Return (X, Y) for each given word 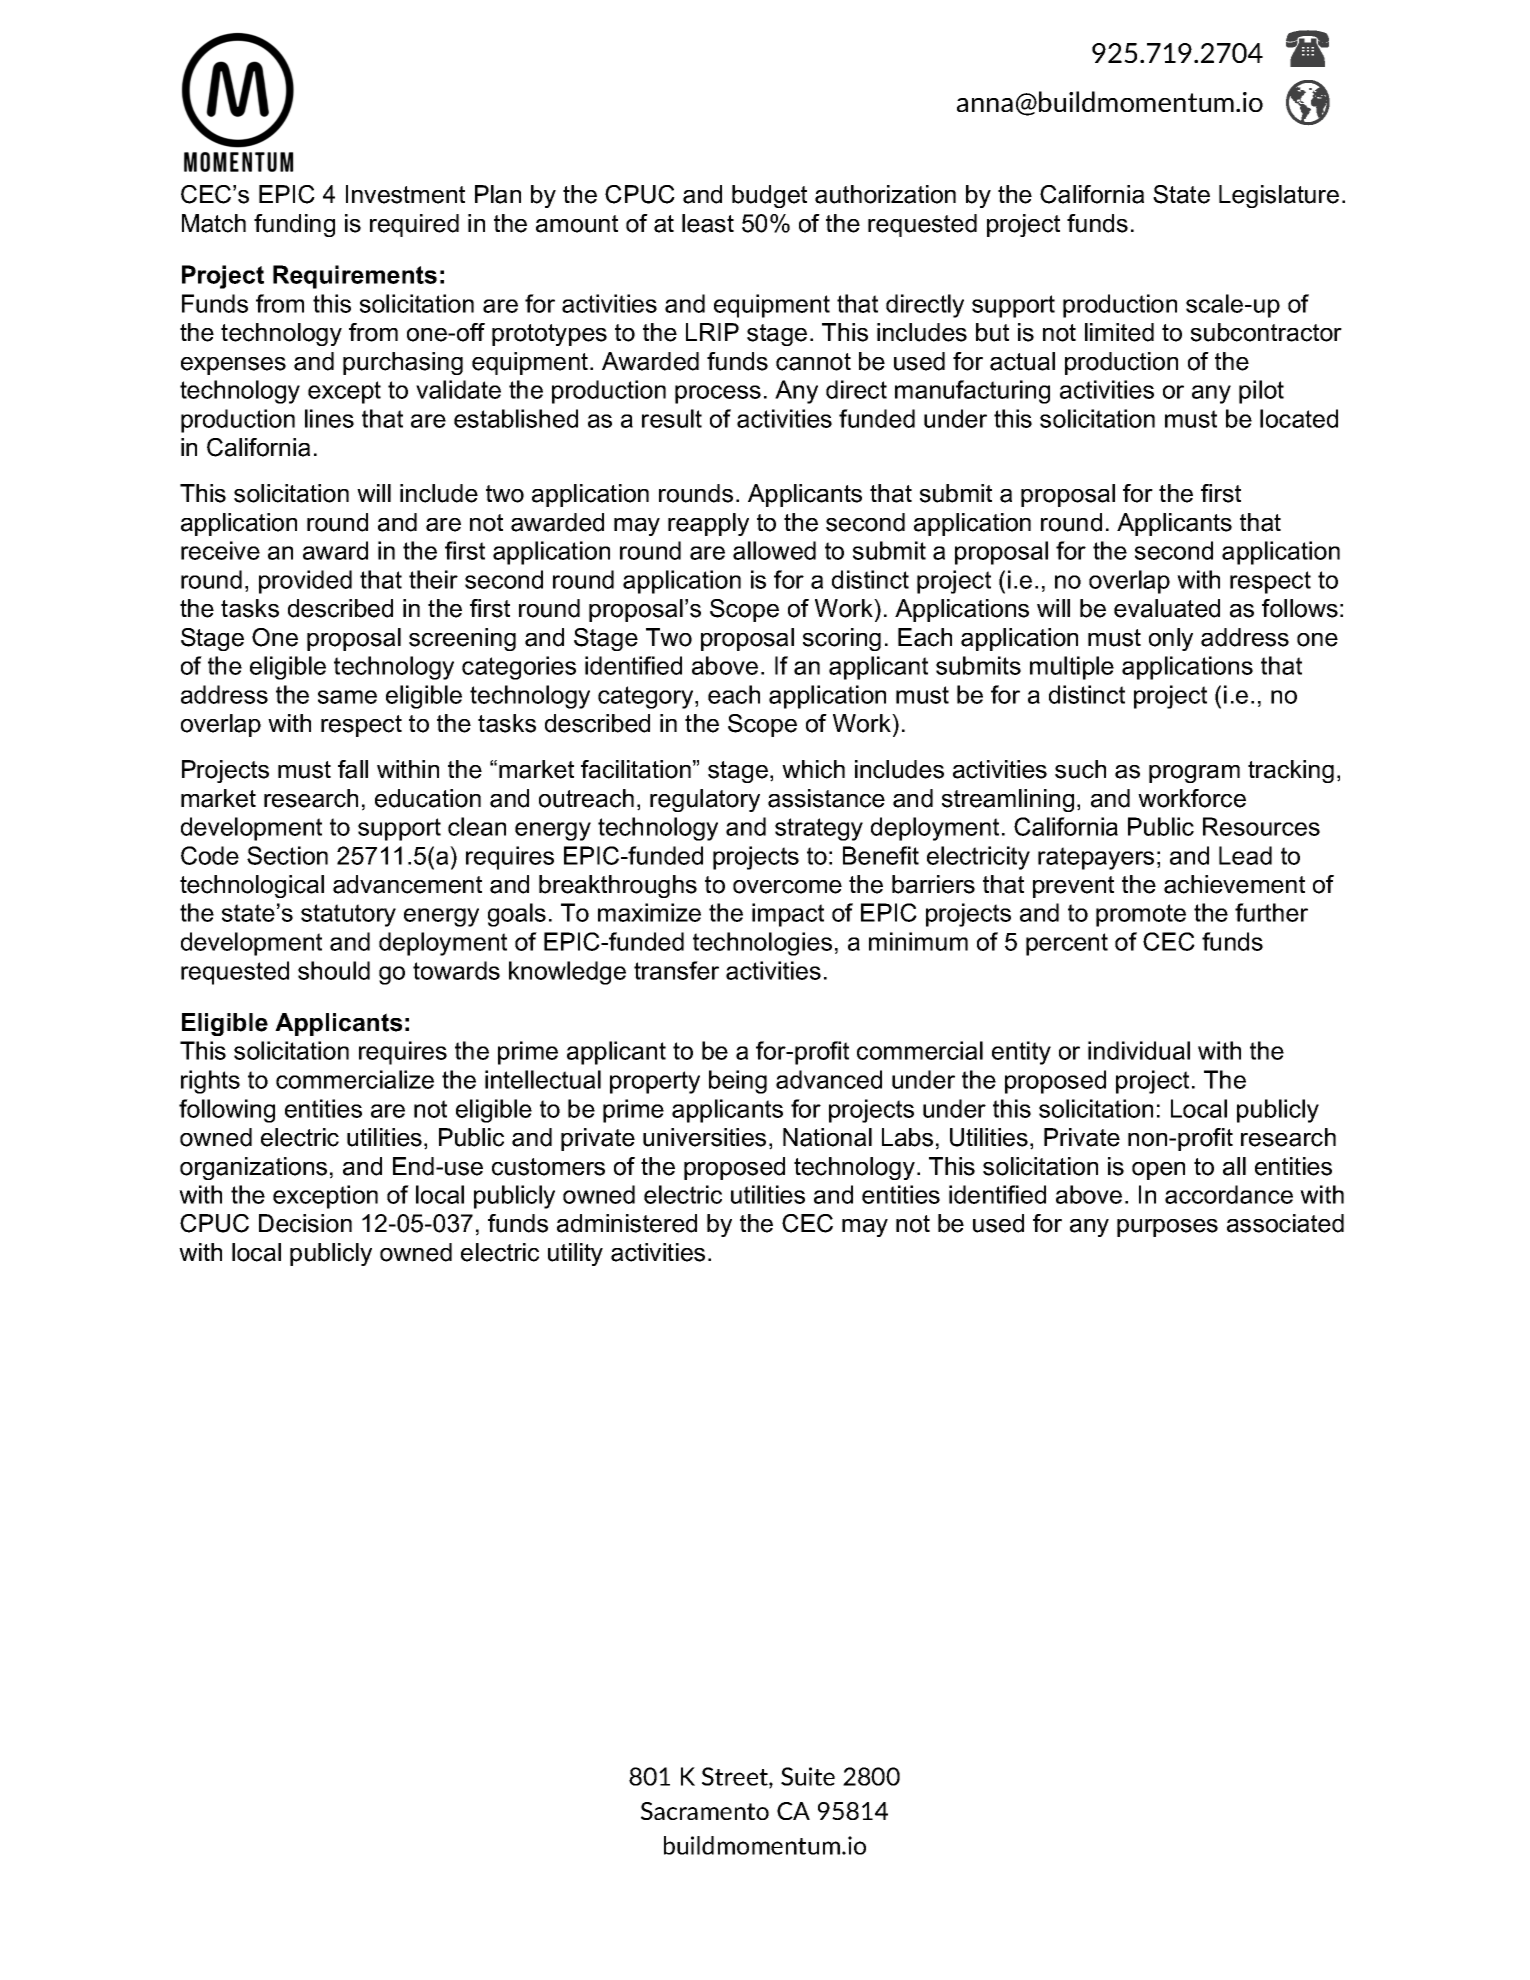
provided (305, 582)
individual (1139, 1050)
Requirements (355, 277)
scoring (842, 639)
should (334, 970)
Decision (305, 1223)
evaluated (1167, 608)
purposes (1167, 1228)
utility (575, 1254)
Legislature (1279, 196)
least (708, 223)
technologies (762, 944)
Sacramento (705, 1811)
